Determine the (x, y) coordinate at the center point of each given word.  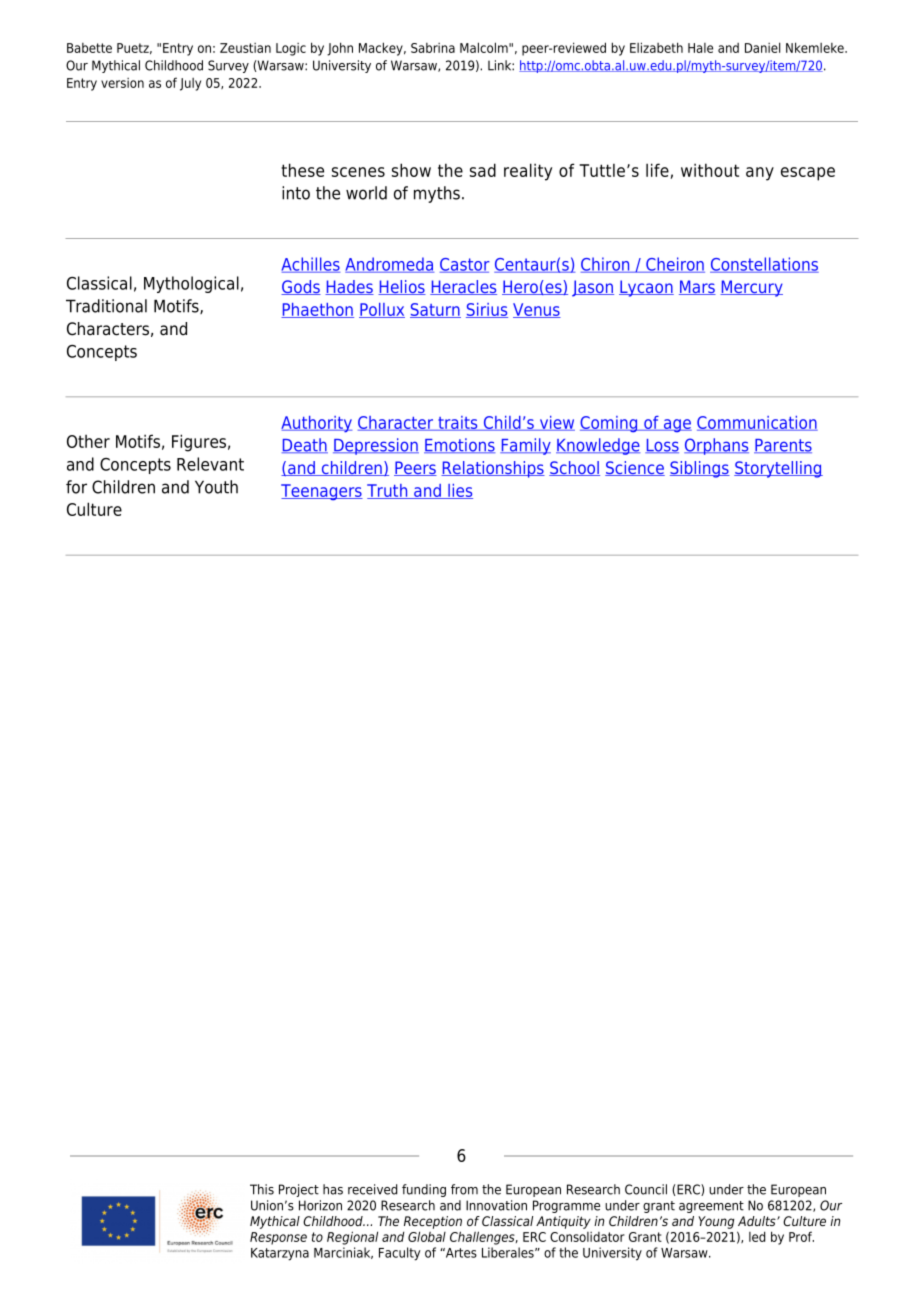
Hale (700, 48)
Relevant (210, 464)
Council (646, 1189)
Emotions (459, 445)
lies (459, 491)
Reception (433, 1222)
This (262, 1189)
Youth (216, 487)
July (190, 84)
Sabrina (433, 48)
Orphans (716, 446)
